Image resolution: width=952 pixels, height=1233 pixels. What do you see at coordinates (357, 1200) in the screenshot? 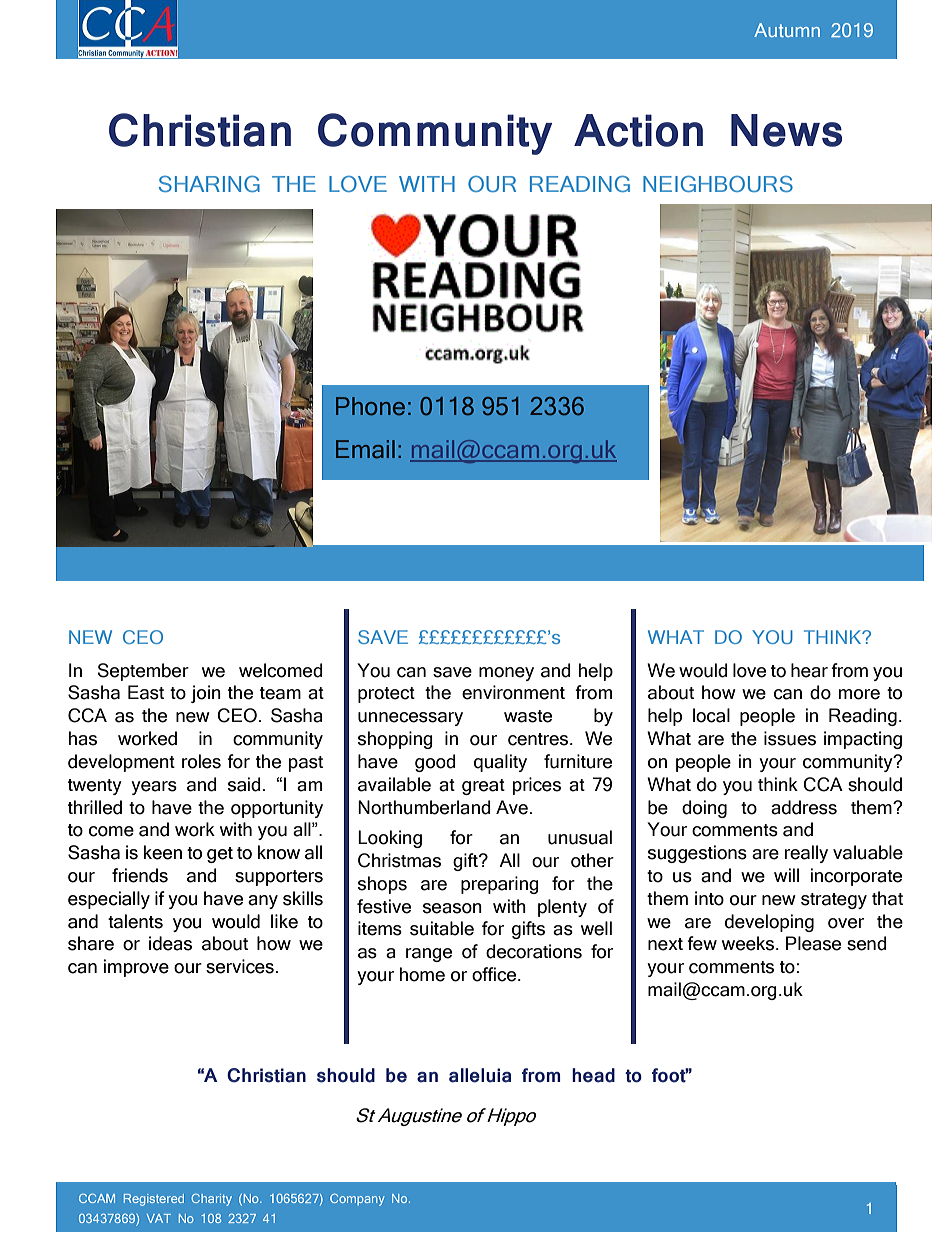
I see `Company` at bounding box center [357, 1200].
